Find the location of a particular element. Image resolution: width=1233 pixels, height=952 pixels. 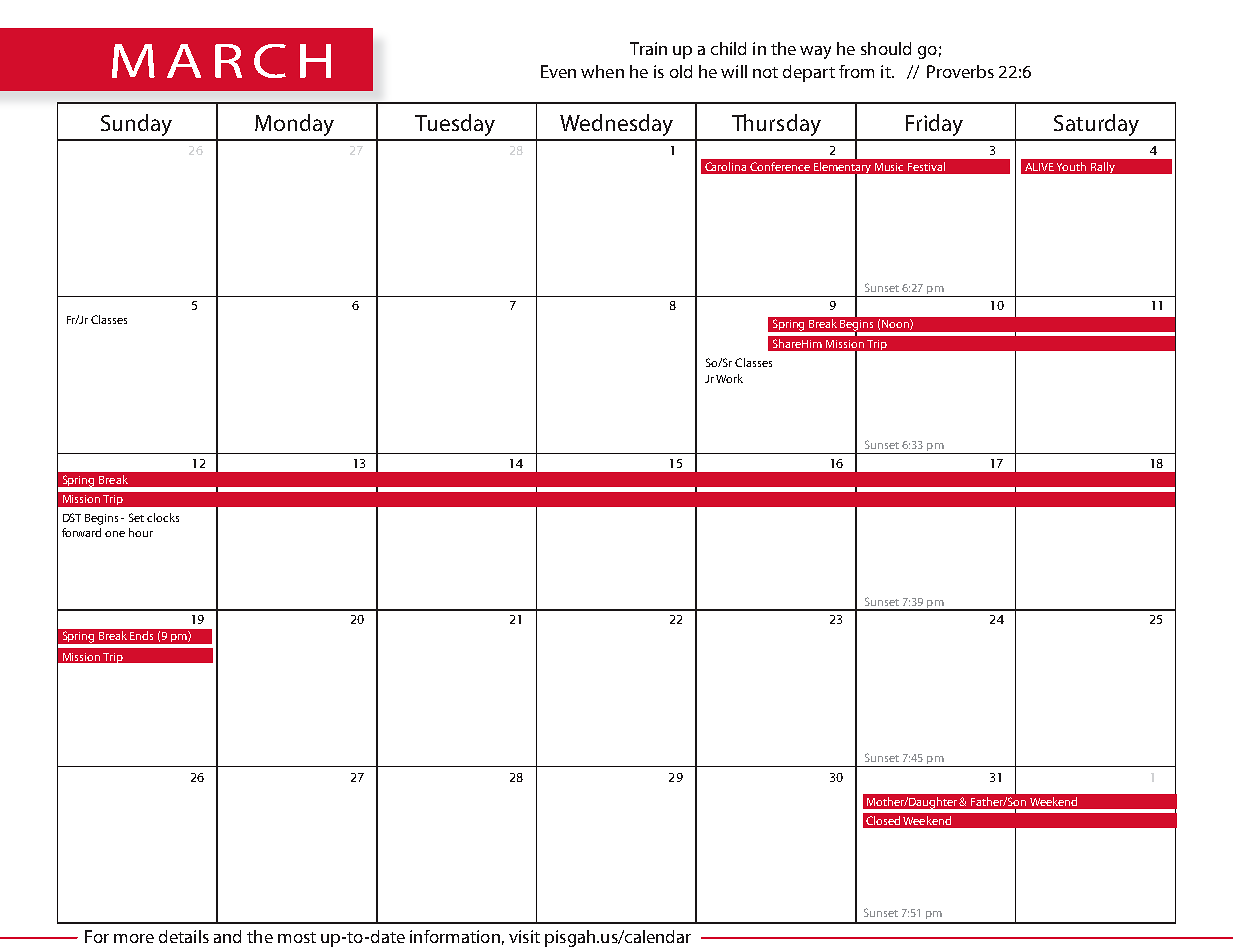

visit is located at coordinates (524, 936).
